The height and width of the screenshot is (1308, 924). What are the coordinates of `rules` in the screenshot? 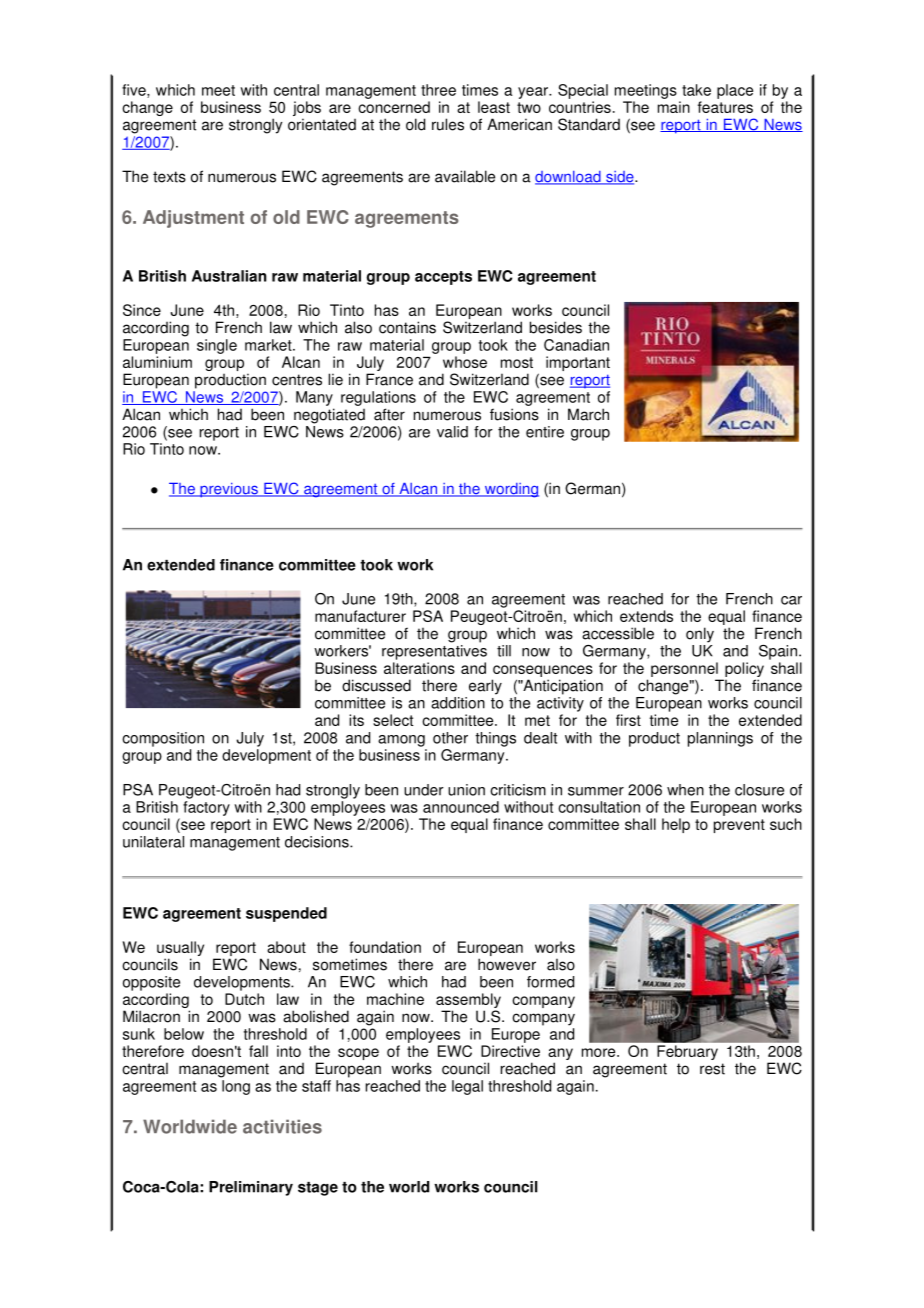 It's located at (448, 124).
